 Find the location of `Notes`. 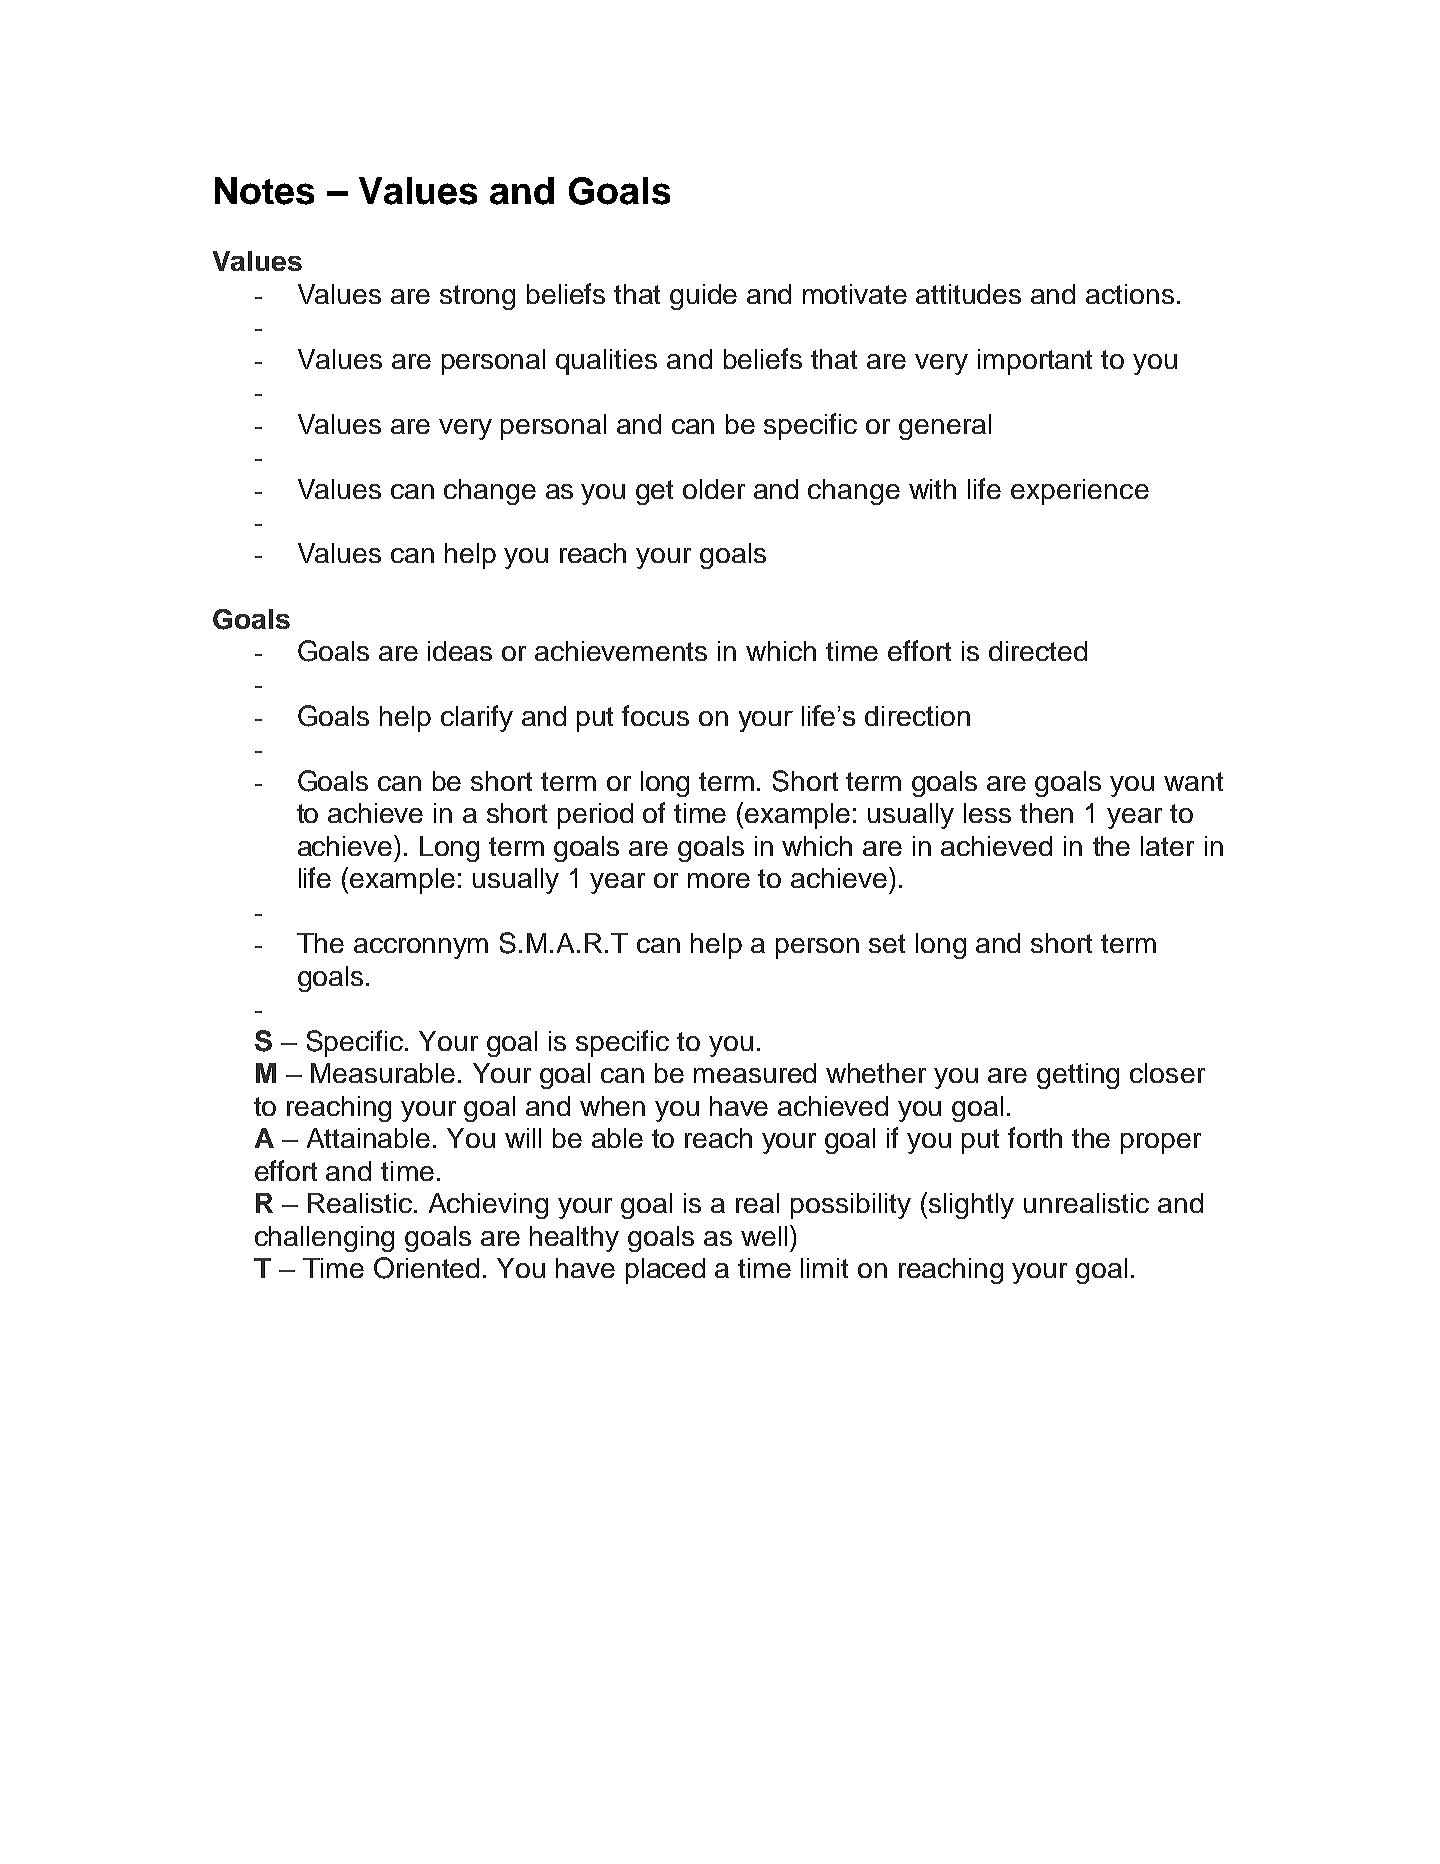

Notes is located at coordinates (264, 191).
